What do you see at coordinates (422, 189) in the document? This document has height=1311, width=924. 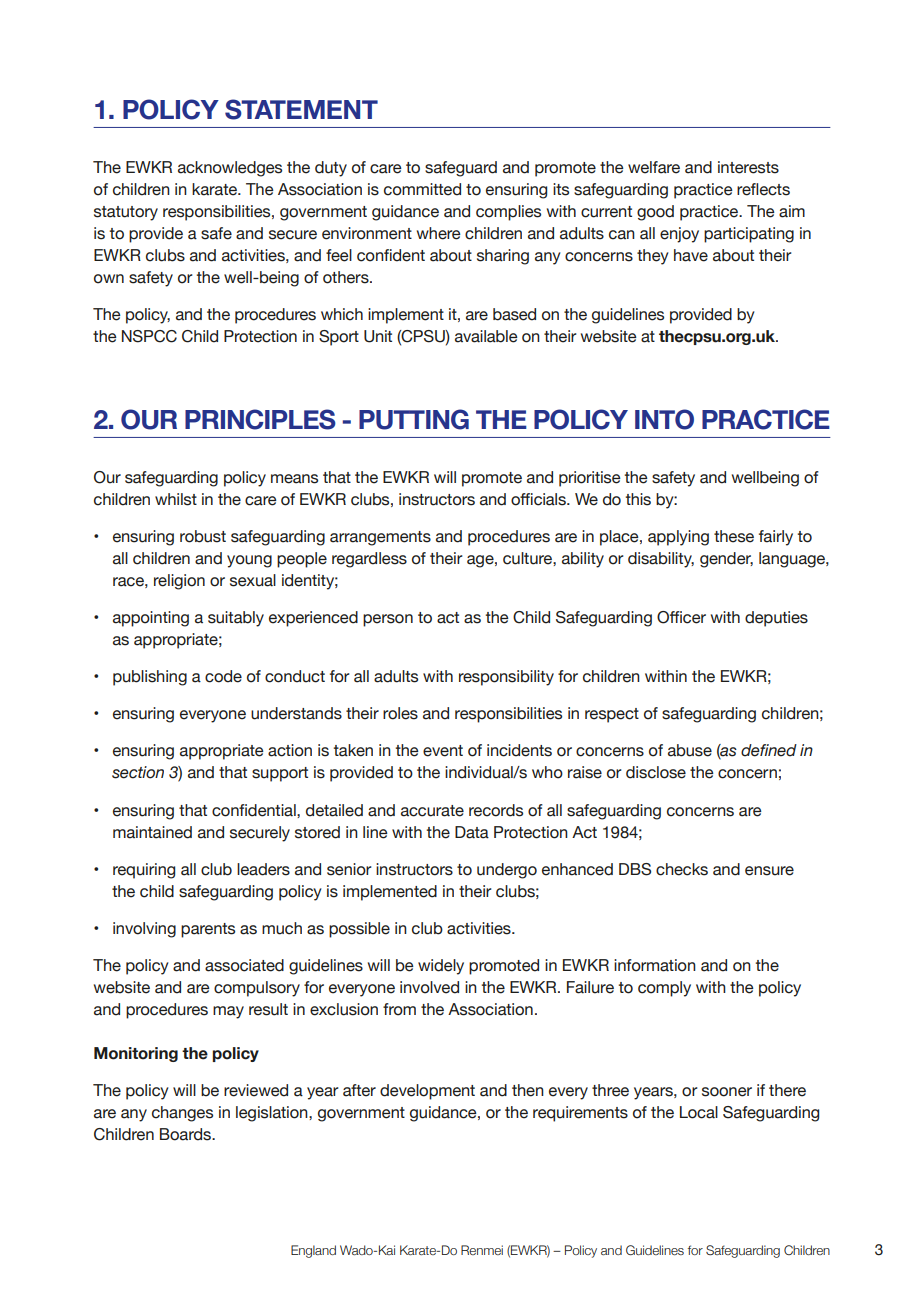 I see `committed` at bounding box center [422, 189].
